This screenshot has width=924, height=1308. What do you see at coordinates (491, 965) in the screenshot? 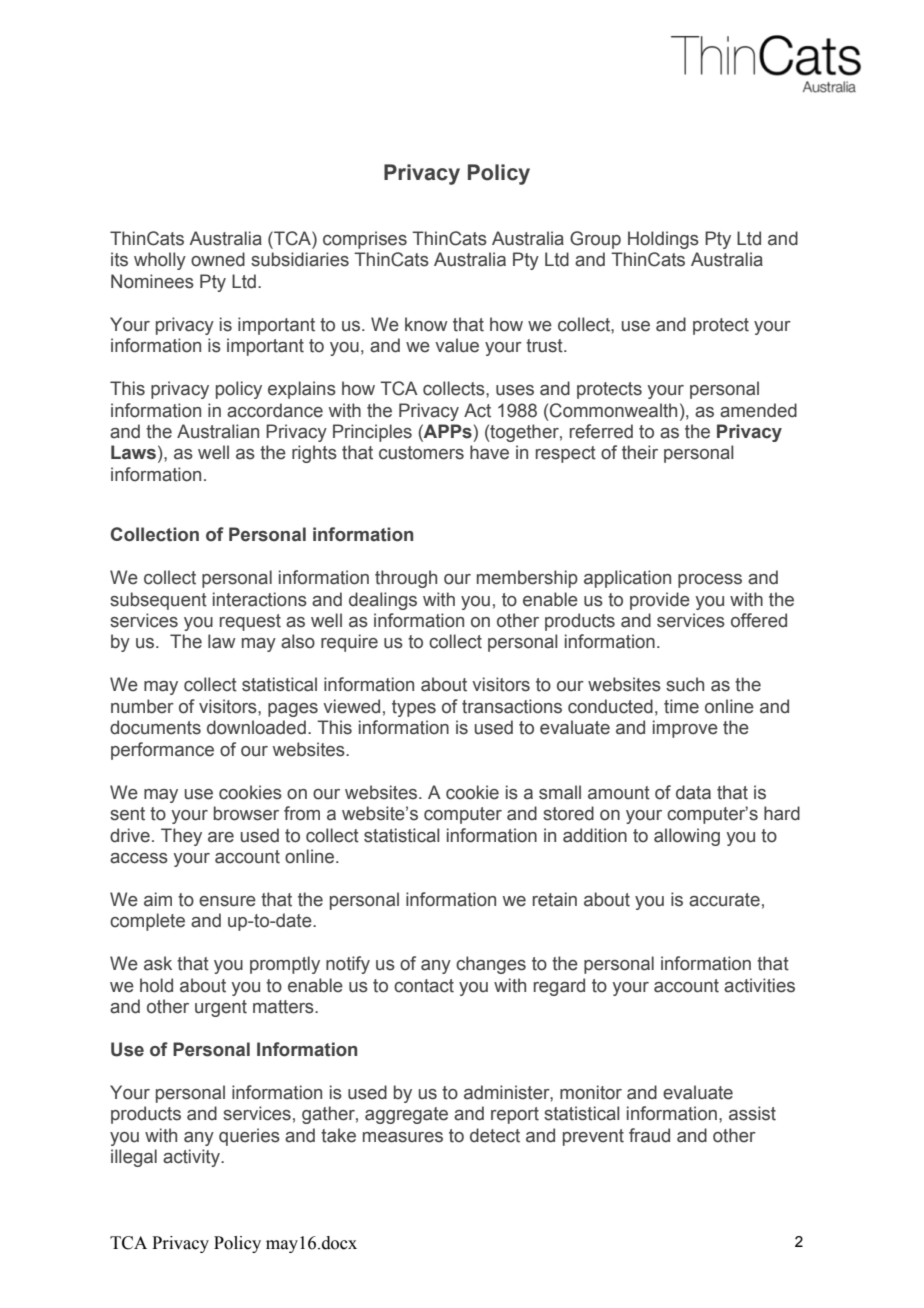
I see `changes` at bounding box center [491, 965].
